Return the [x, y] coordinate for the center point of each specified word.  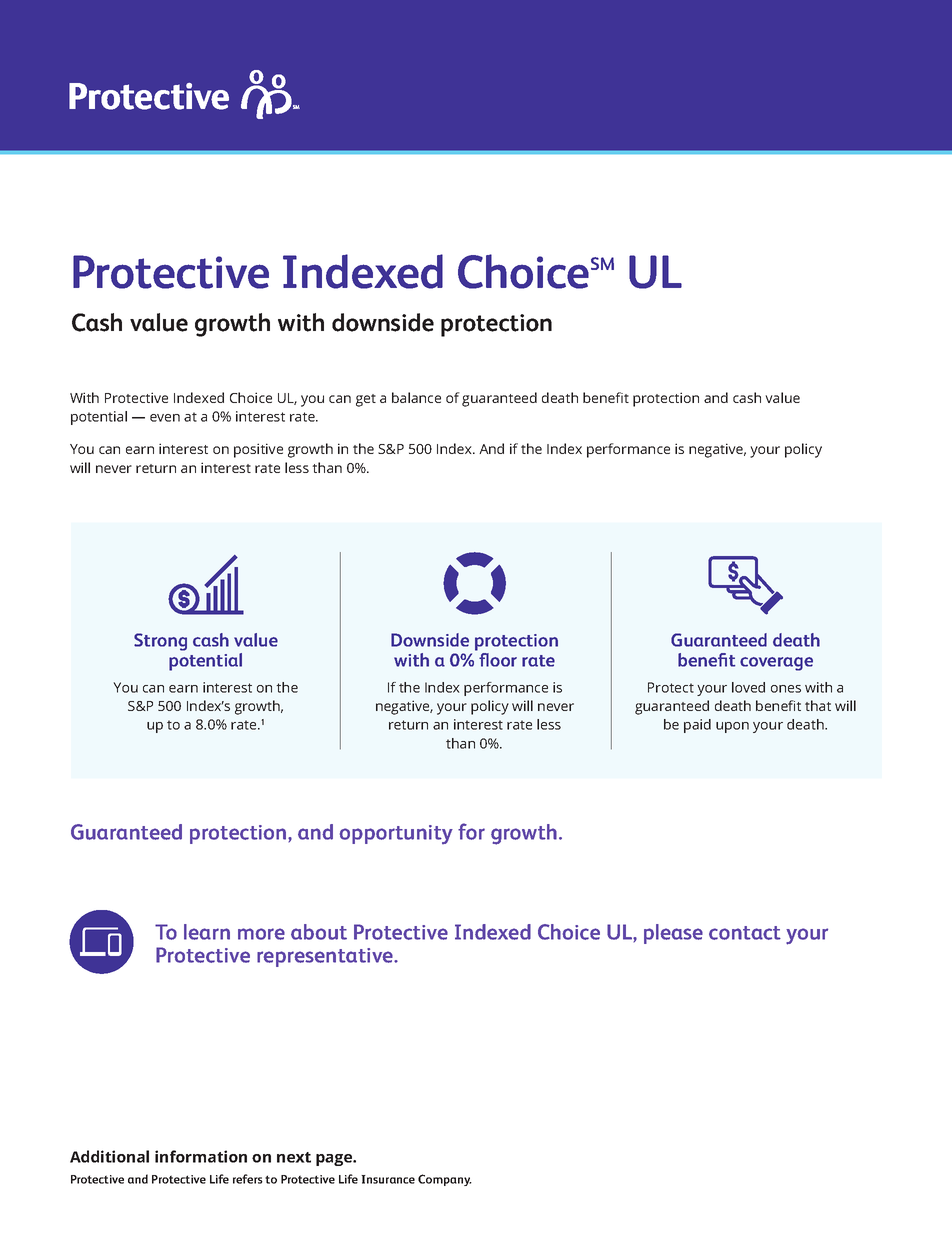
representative [326, 957]
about [319, 932]
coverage [776, 664]
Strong [160, 642]
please [673, 934]
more [261, 934]
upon [732, 727]
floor [498, 660]
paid [697, 726]
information [201, 1156]
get [366, 400]
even [165, 418]
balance [416, 397]
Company [445, 1180]
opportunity [396, 834]
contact [745, 933]
